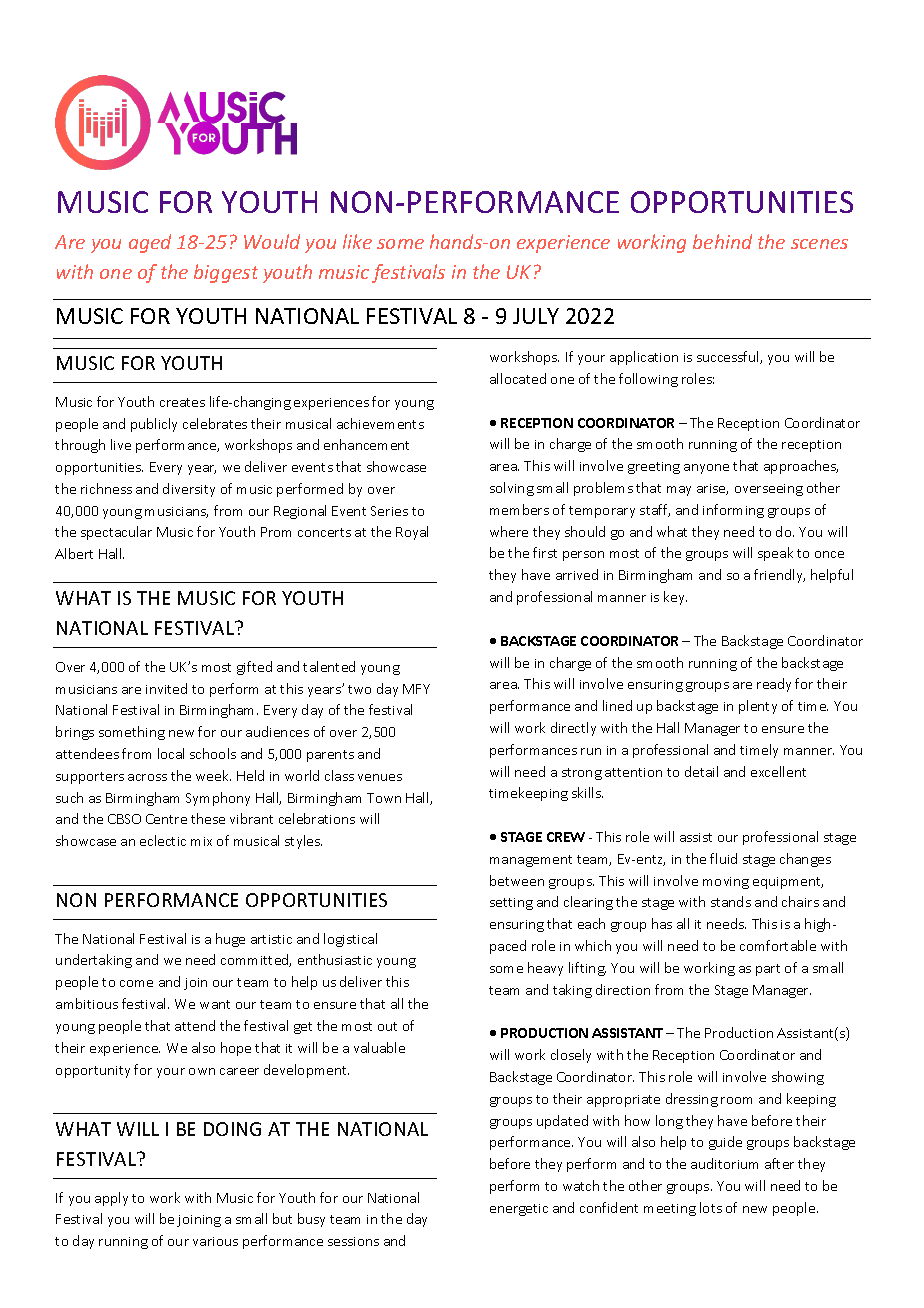 The height and width of the document is (1308, 924). What do you see at coordinates (111, 1199) in the document?
I see `apply` at bounding box center [111, 1199].
